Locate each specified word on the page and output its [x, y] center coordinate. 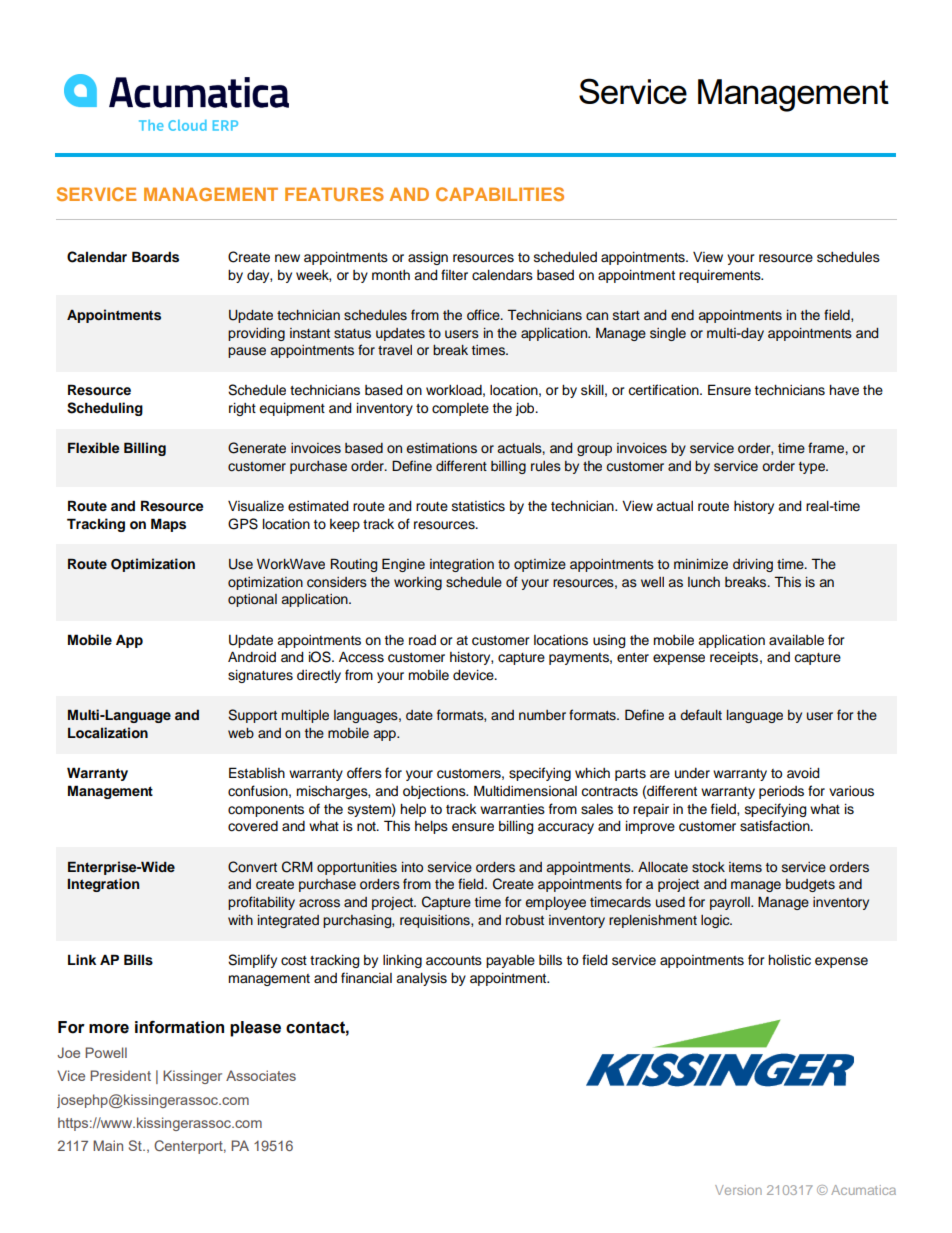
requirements [721, 276]
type [813, 468]
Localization [108, 733]
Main [108, 1145]
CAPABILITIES [500, 194]
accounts [454, 961]
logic [716, 921]
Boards [155, 257]
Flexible [93, 447]
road [422, 640]
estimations [441, 448]
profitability [261, 903]
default [701, 715]
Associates [261, 1075]
